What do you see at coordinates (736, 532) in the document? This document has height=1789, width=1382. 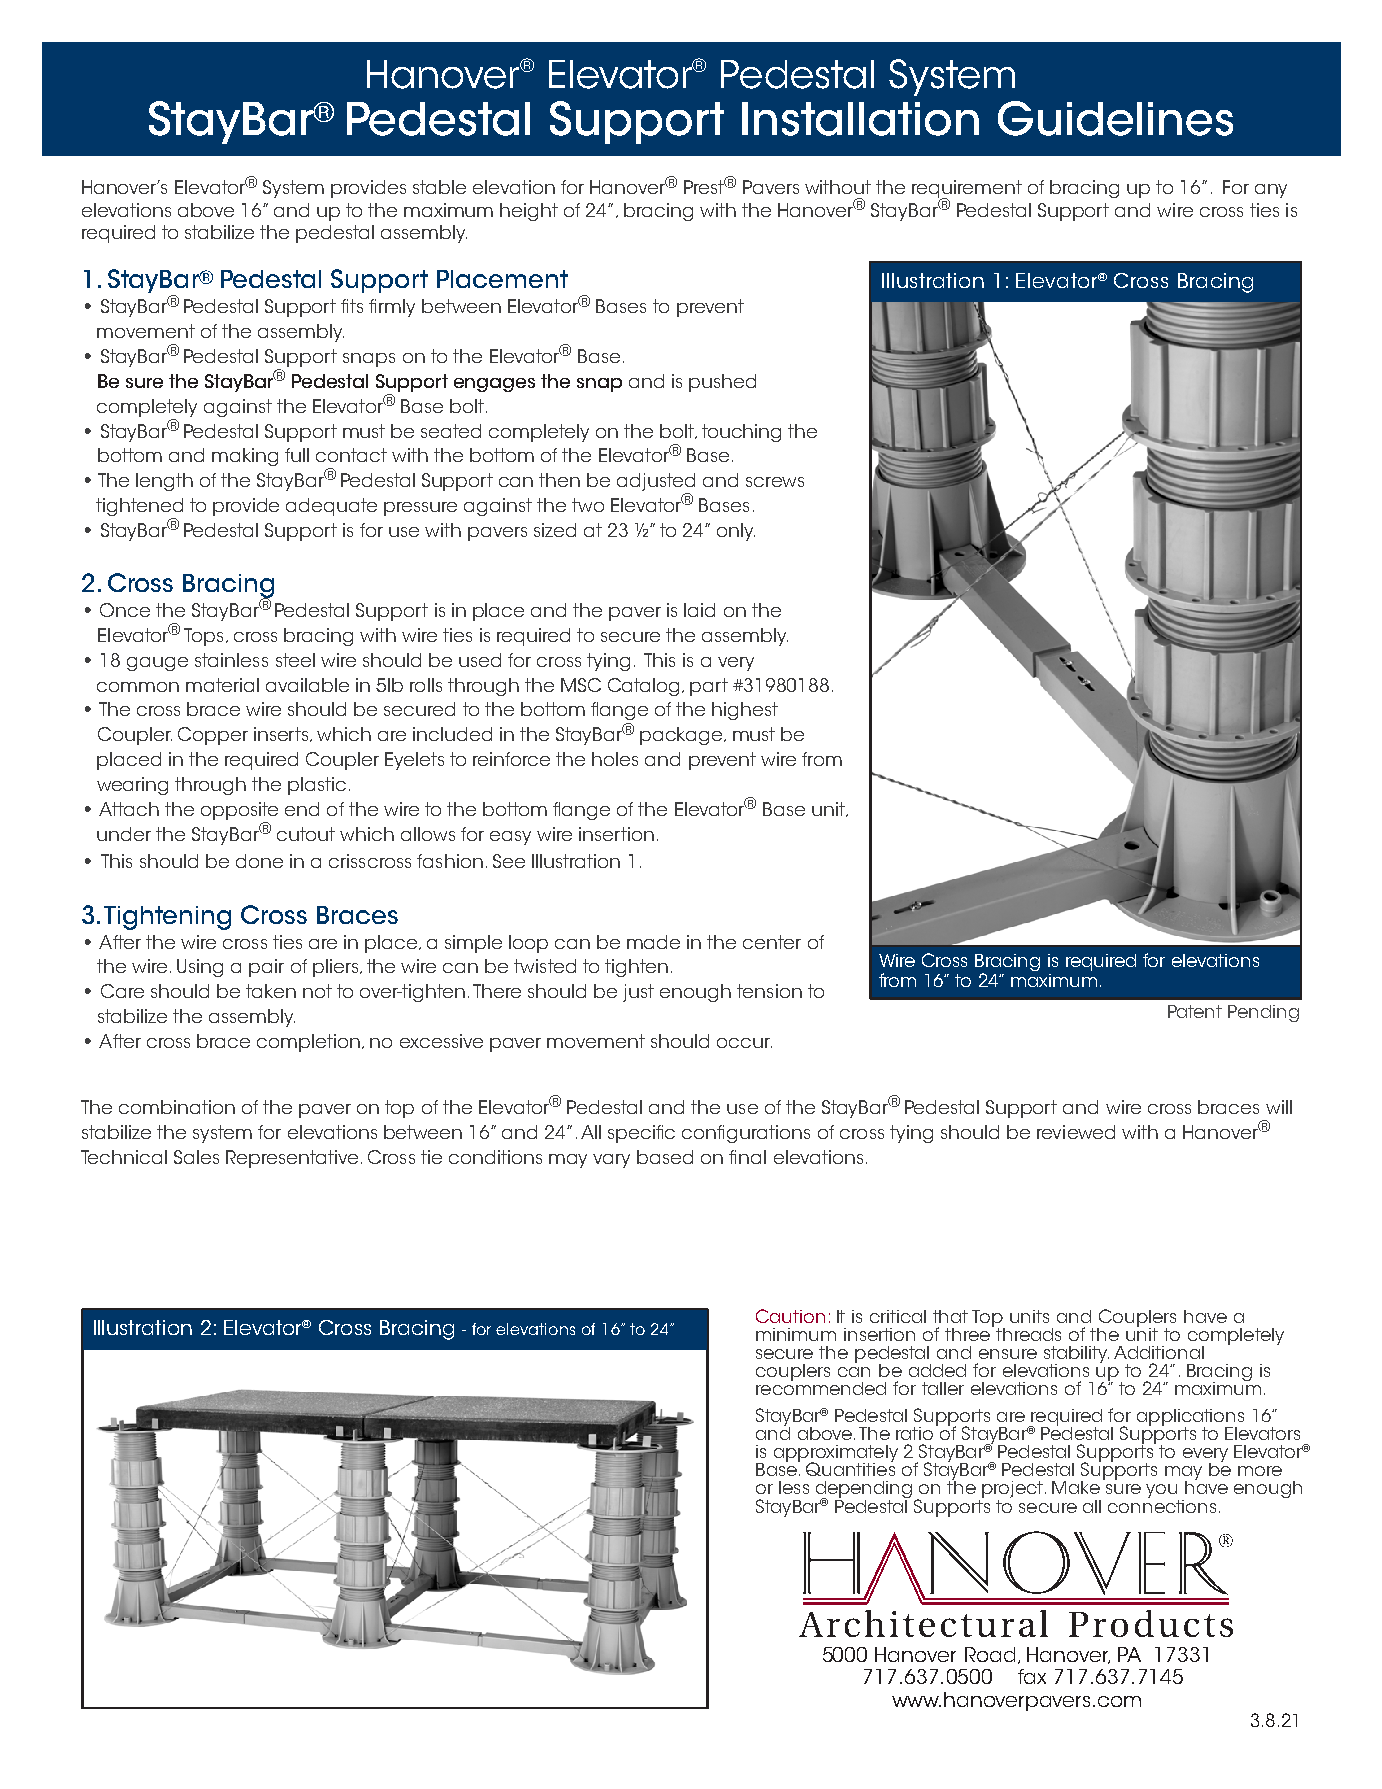 I see `only` at bounding box center [736, 532].
